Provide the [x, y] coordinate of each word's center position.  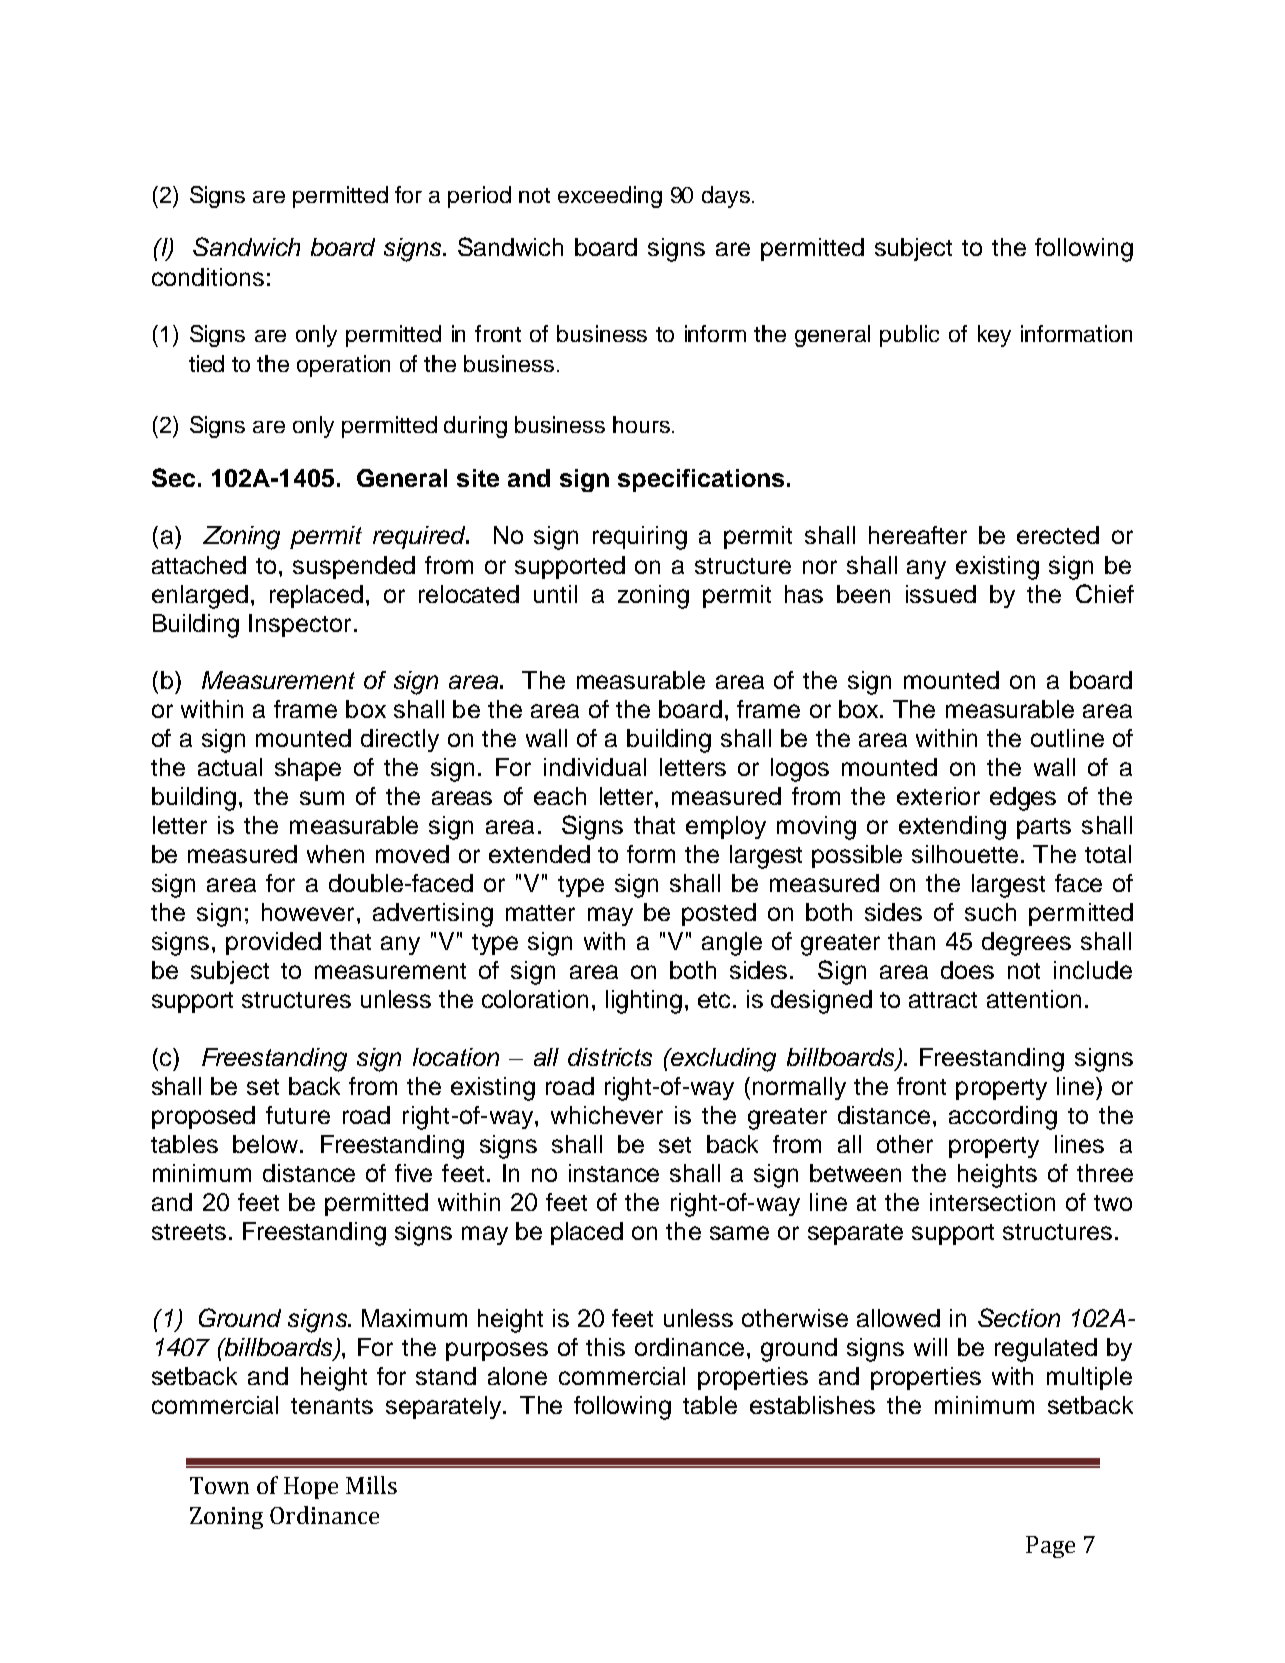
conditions [208, 277]
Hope [311, 1488]
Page [1050, 1547]
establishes [812, 1405]
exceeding [610, 197]
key [994, 336]
